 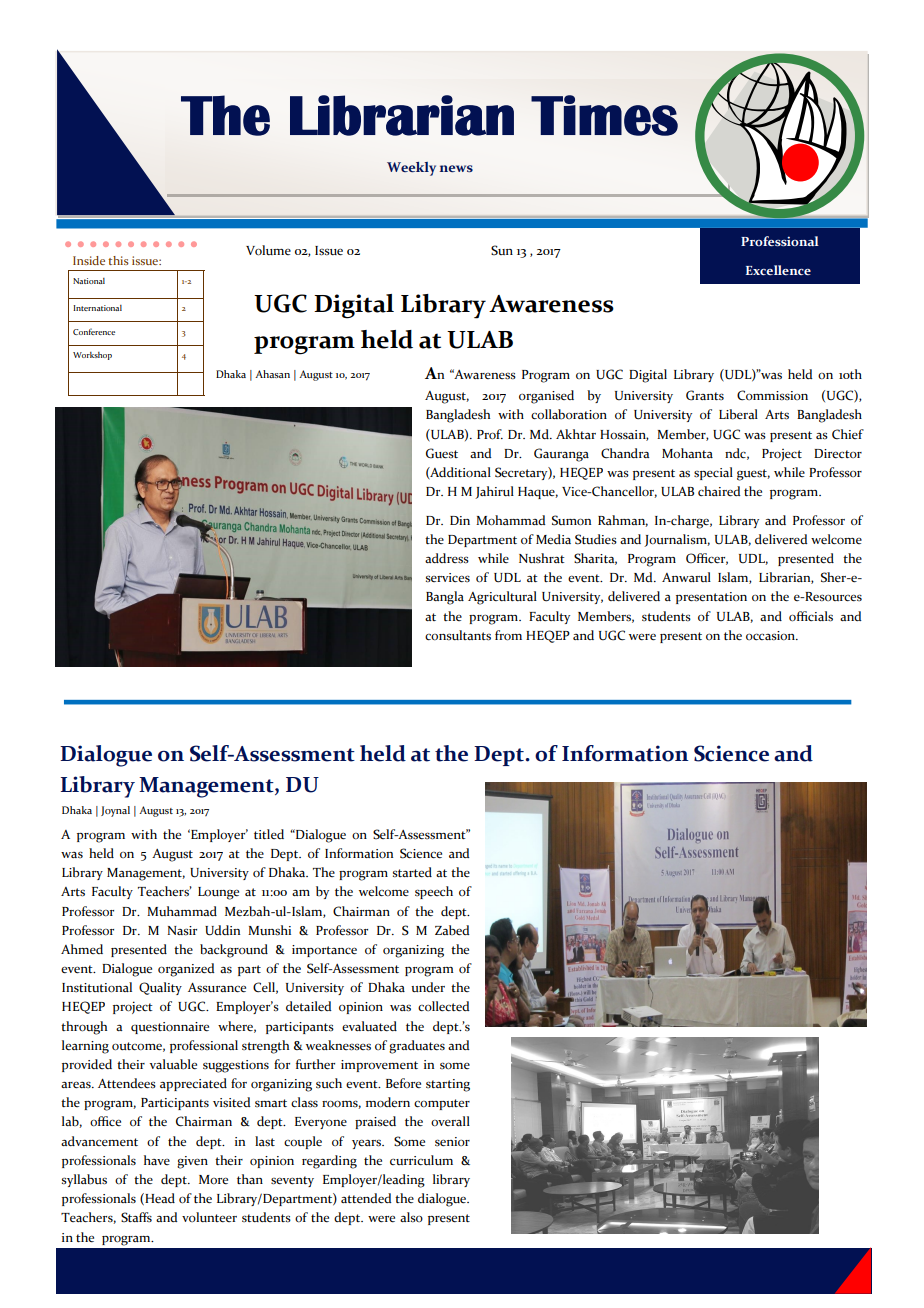 I want to click on news, so click(x=456, y=168).
